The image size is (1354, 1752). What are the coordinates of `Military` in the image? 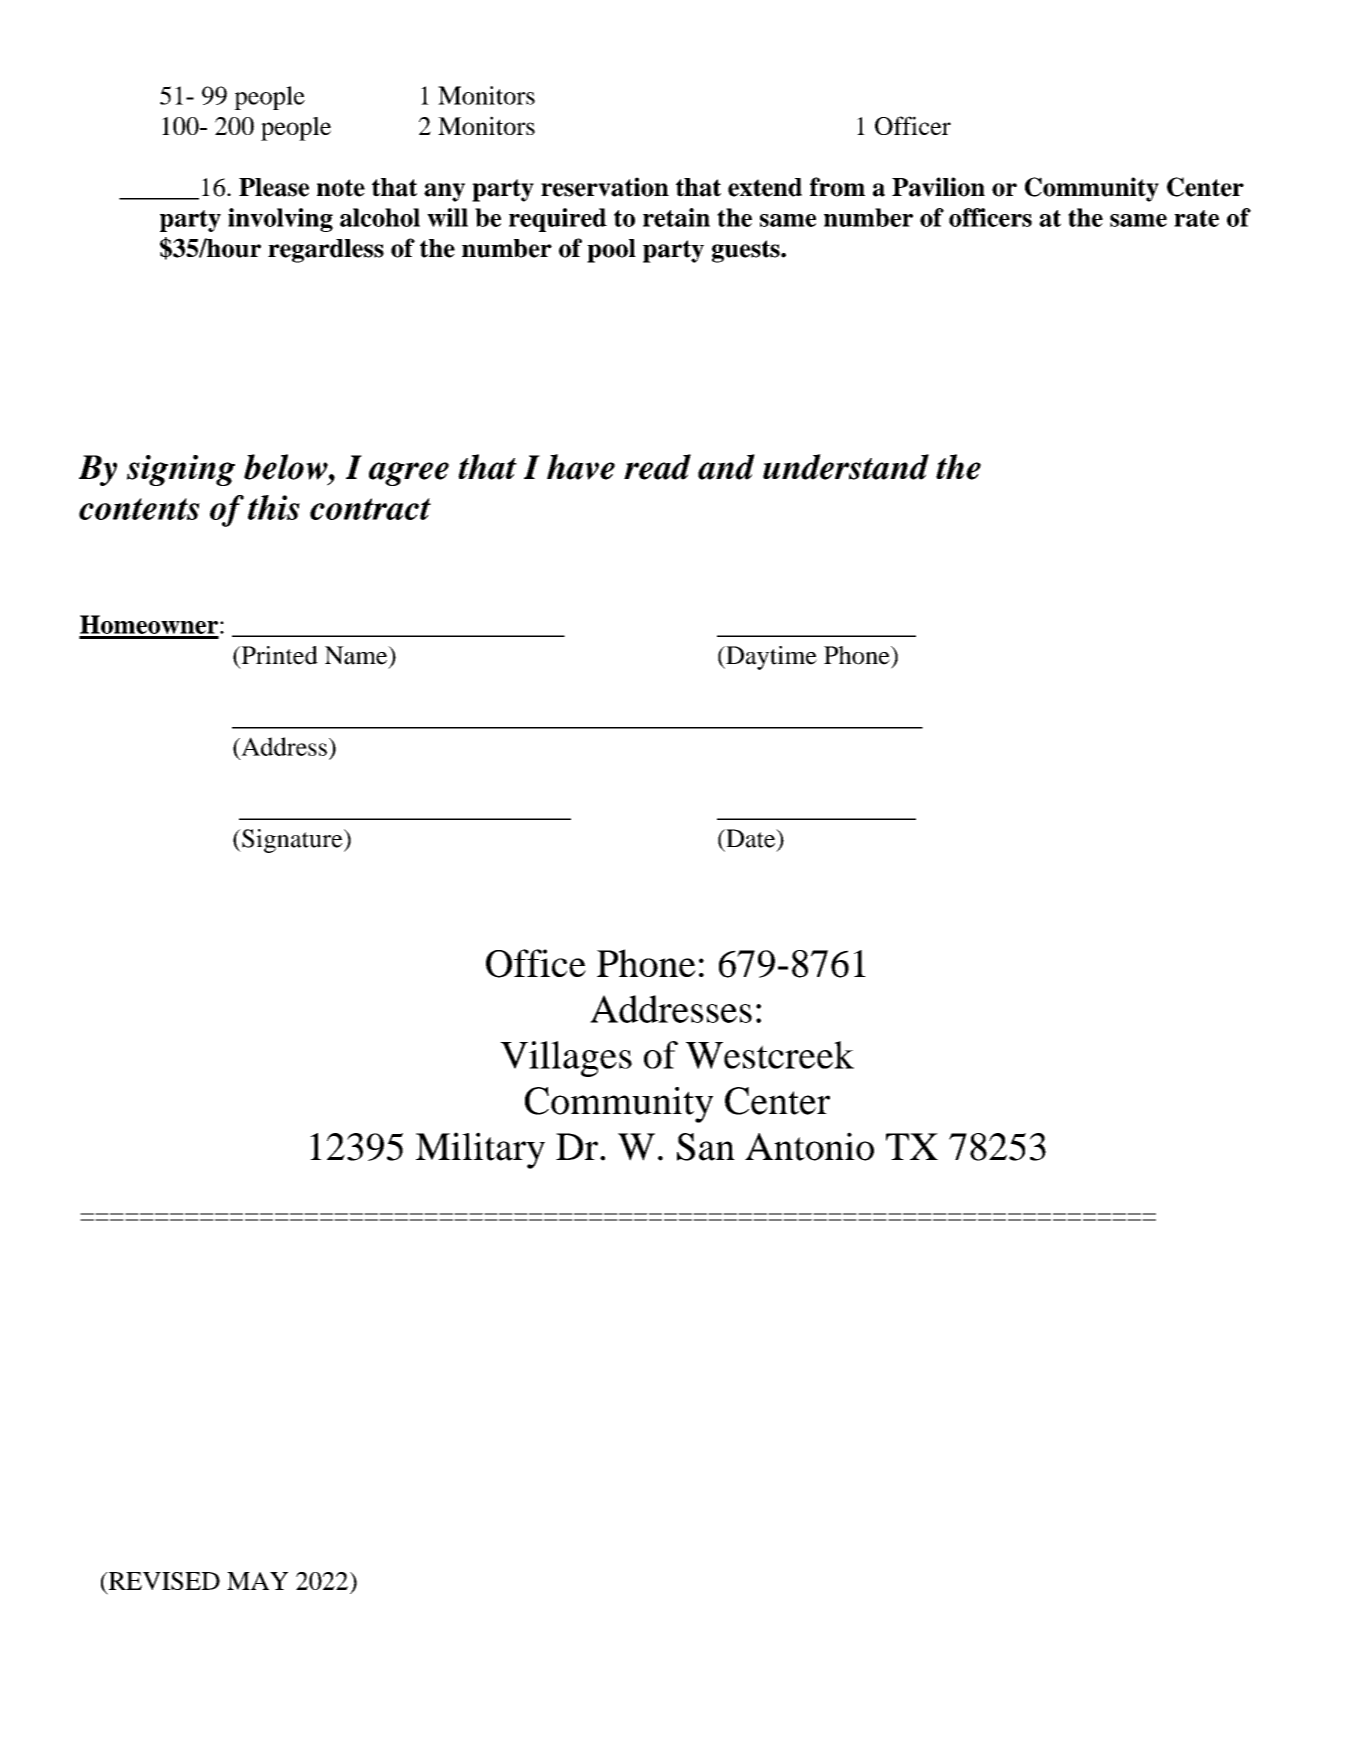 It's located at (480, 1150).
